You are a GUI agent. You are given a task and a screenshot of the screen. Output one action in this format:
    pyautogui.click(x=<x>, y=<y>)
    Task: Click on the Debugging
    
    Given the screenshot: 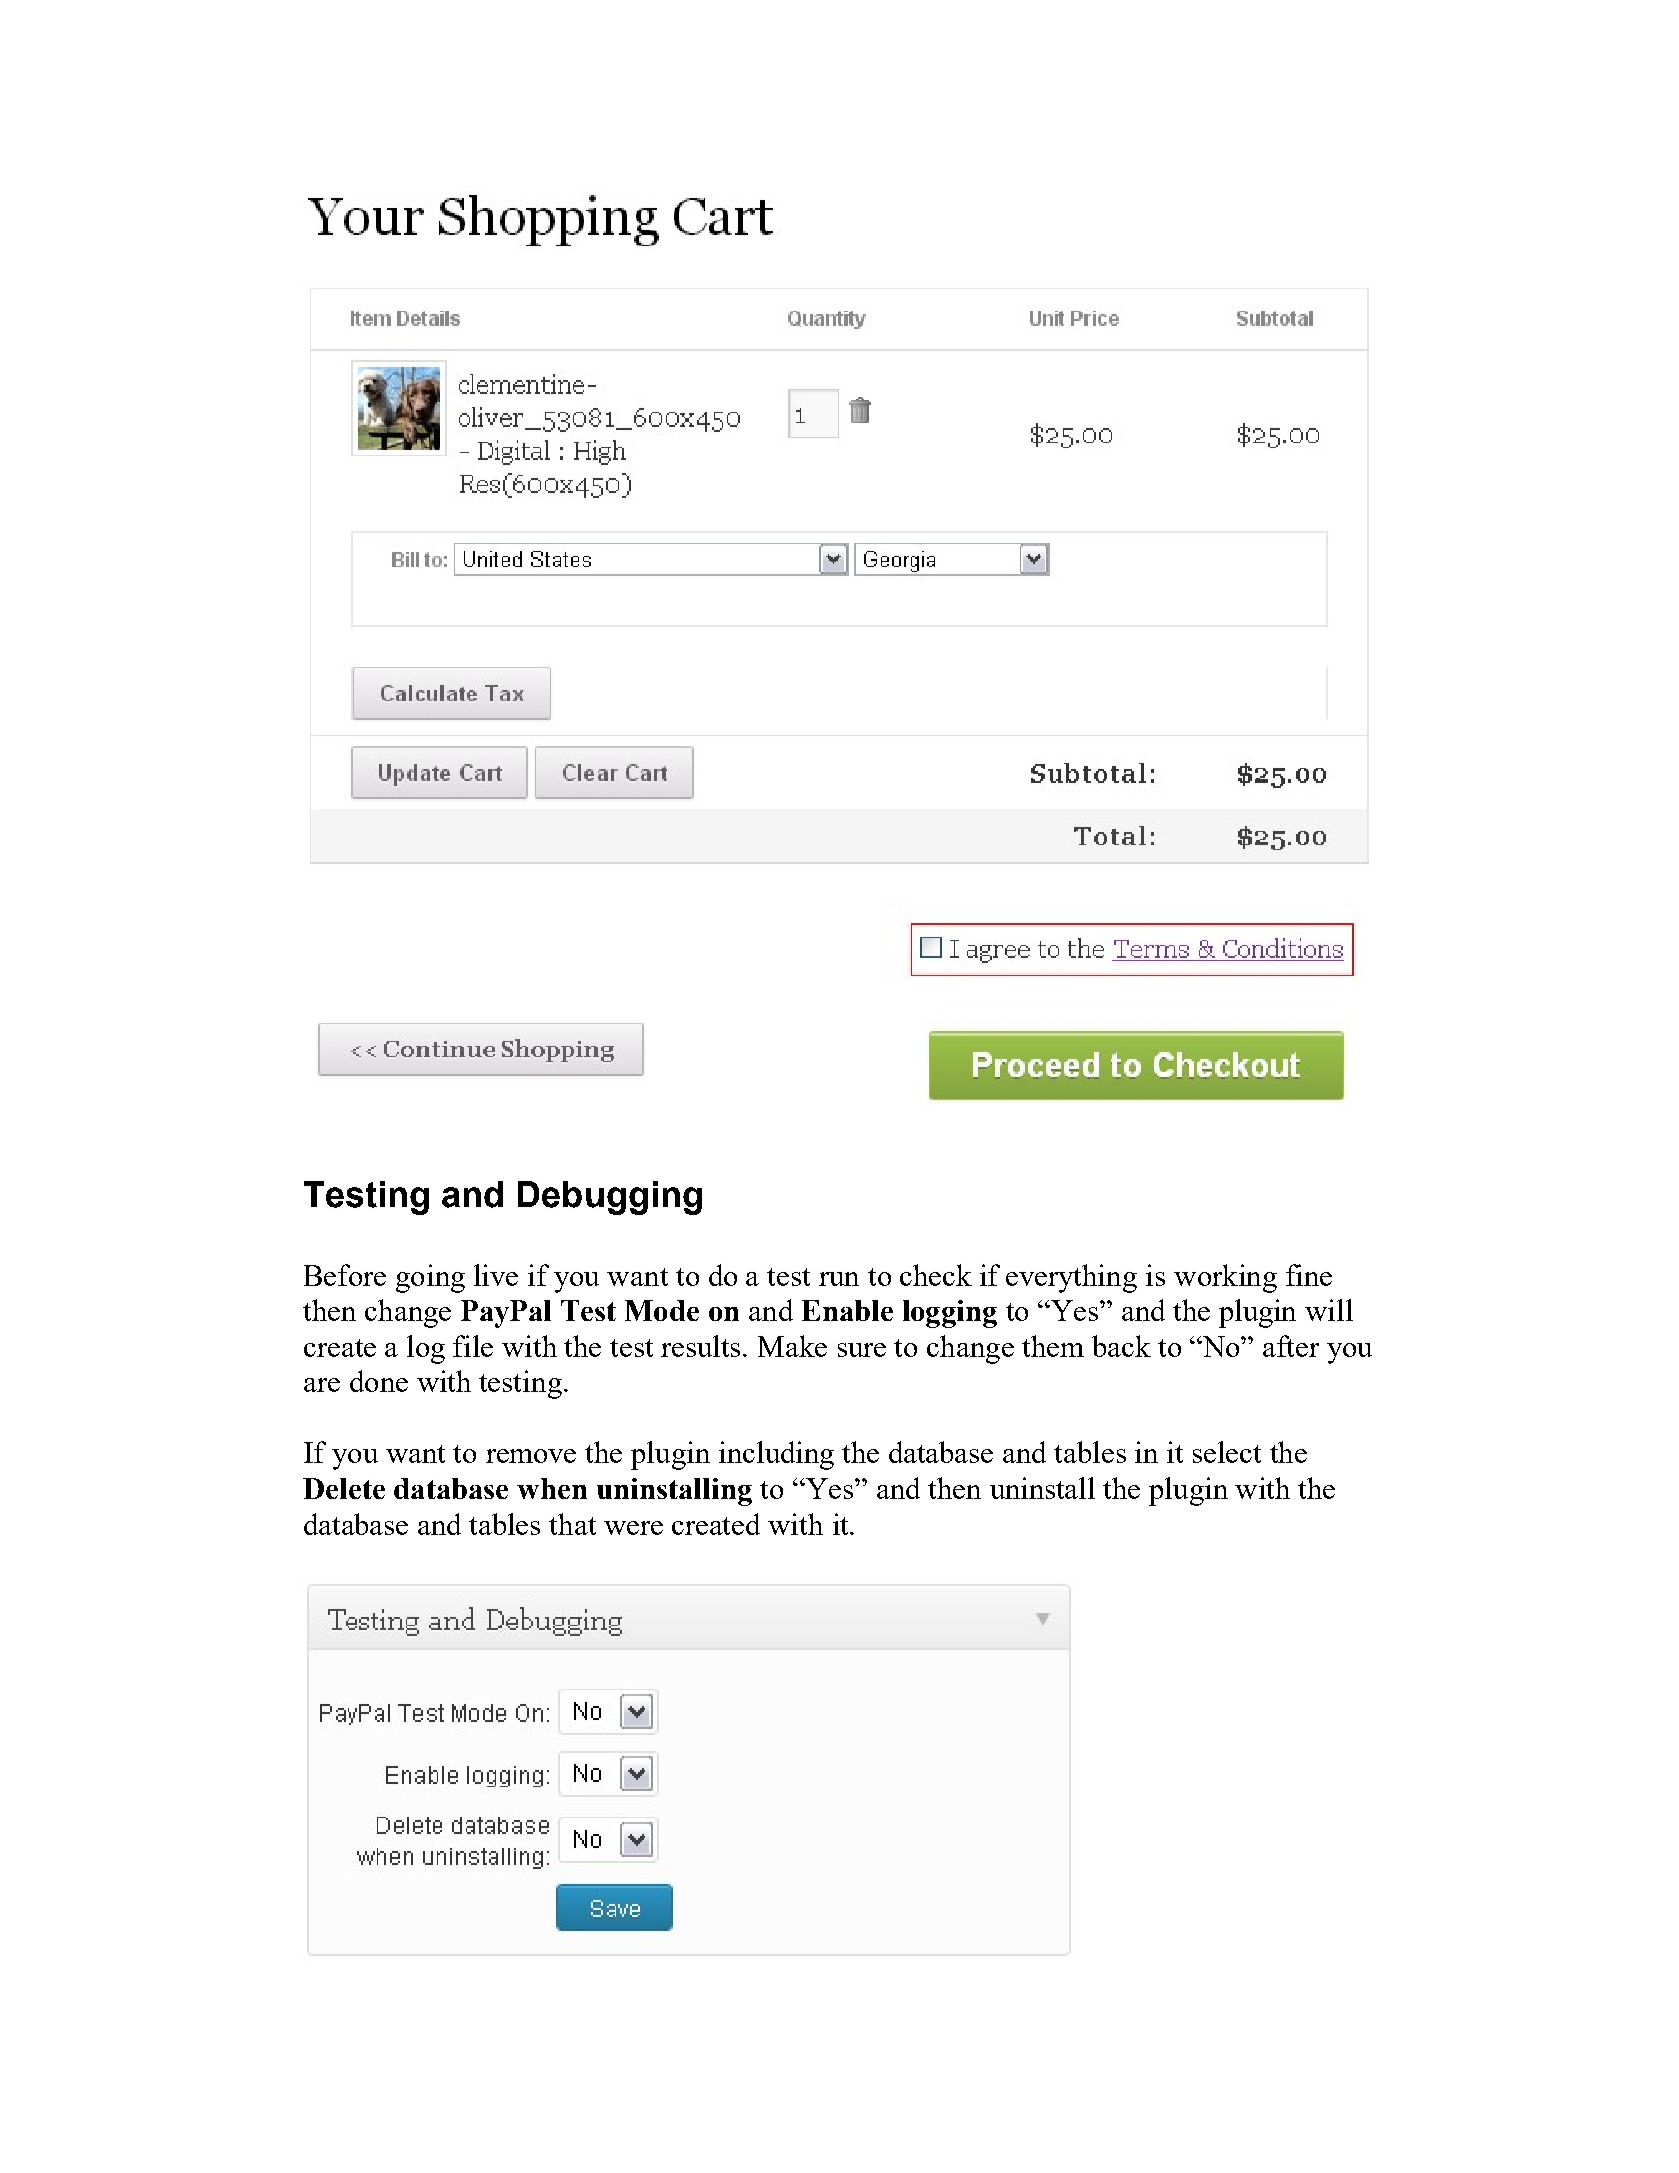 What is the action you would take?
    pyautogui.click(x=610, y=1198)
